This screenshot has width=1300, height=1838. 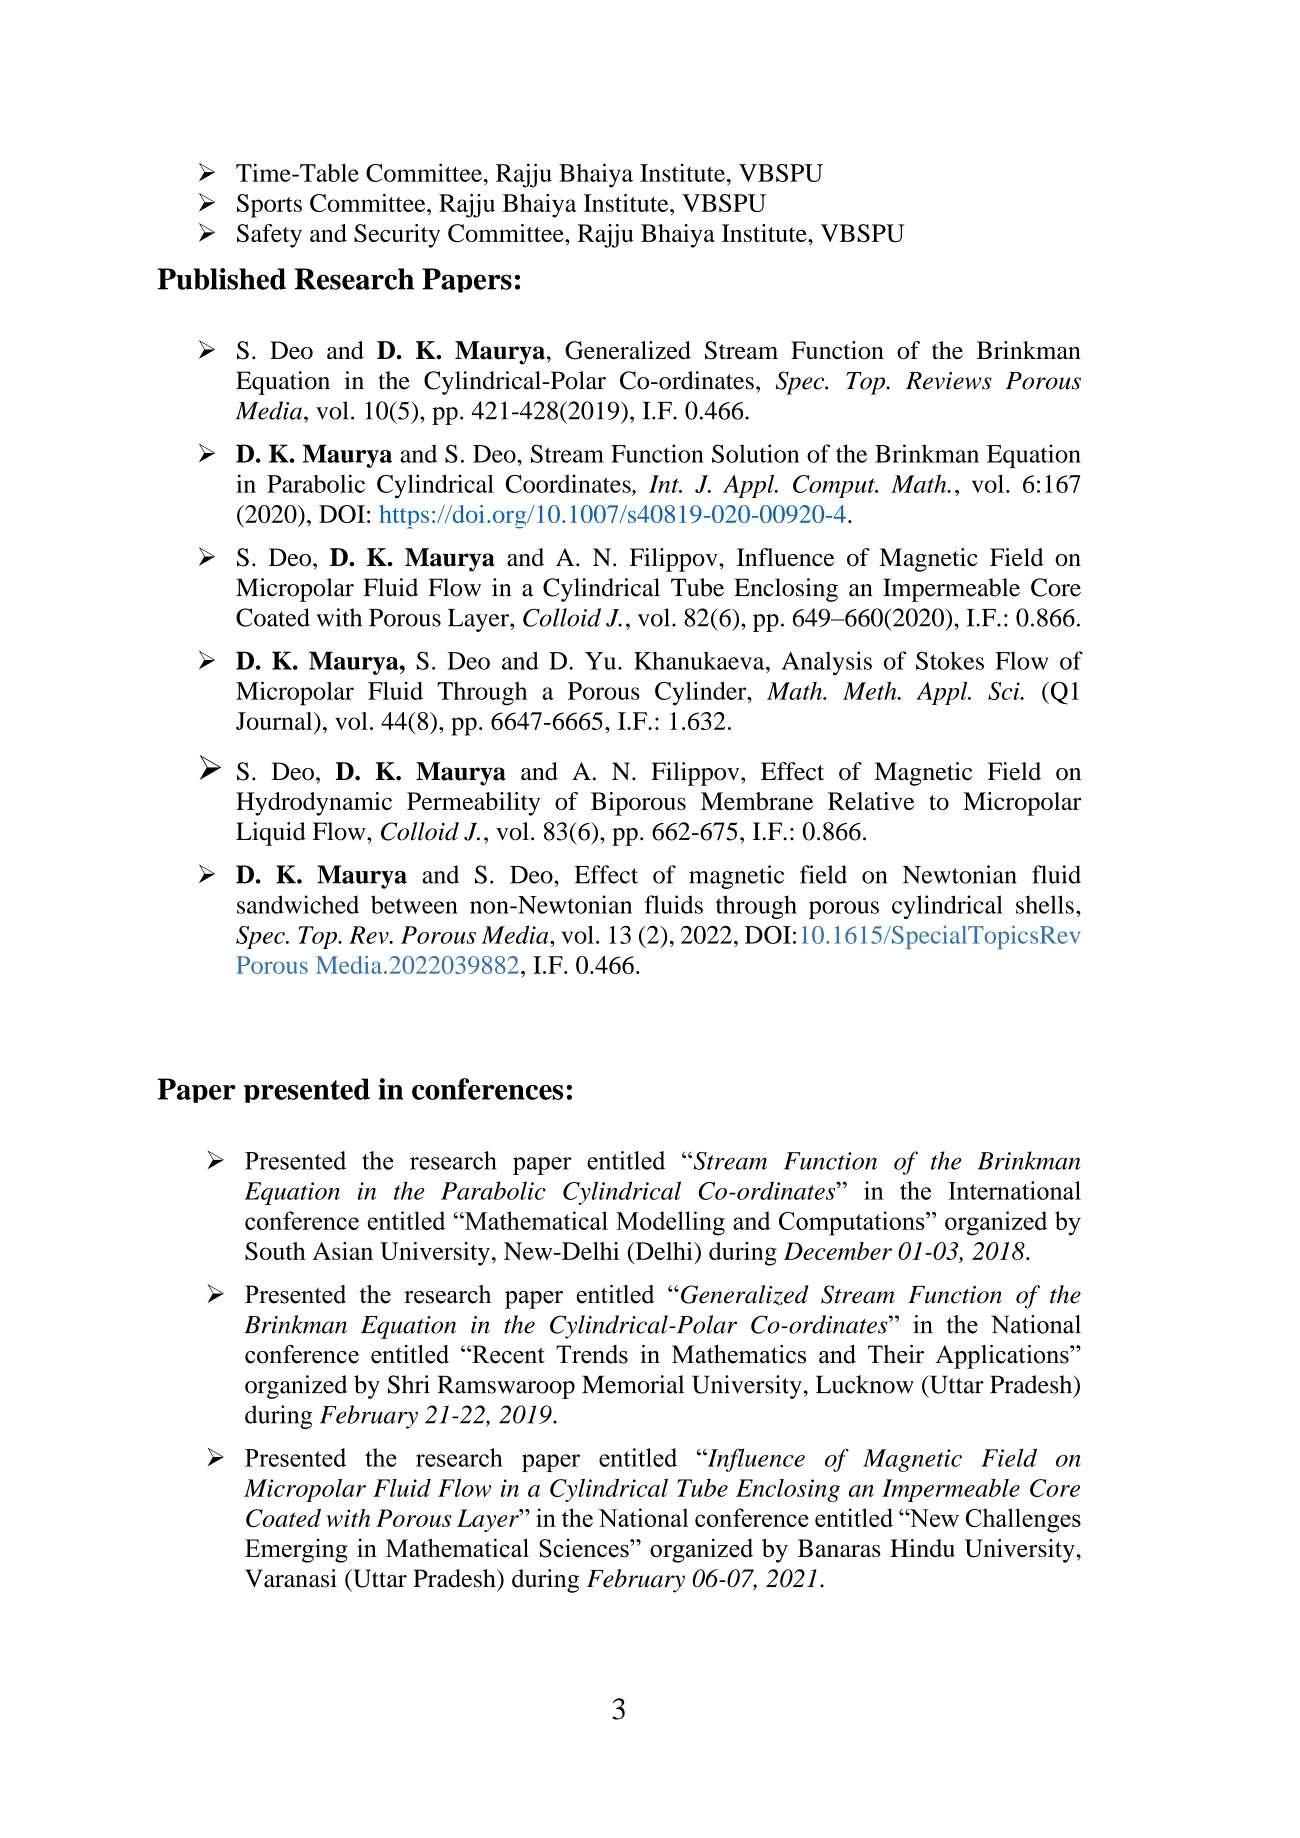 What do you see at coordinates (949, 381) in the screenshot?
I see `Reviews` at bounding box center [949, 381].
